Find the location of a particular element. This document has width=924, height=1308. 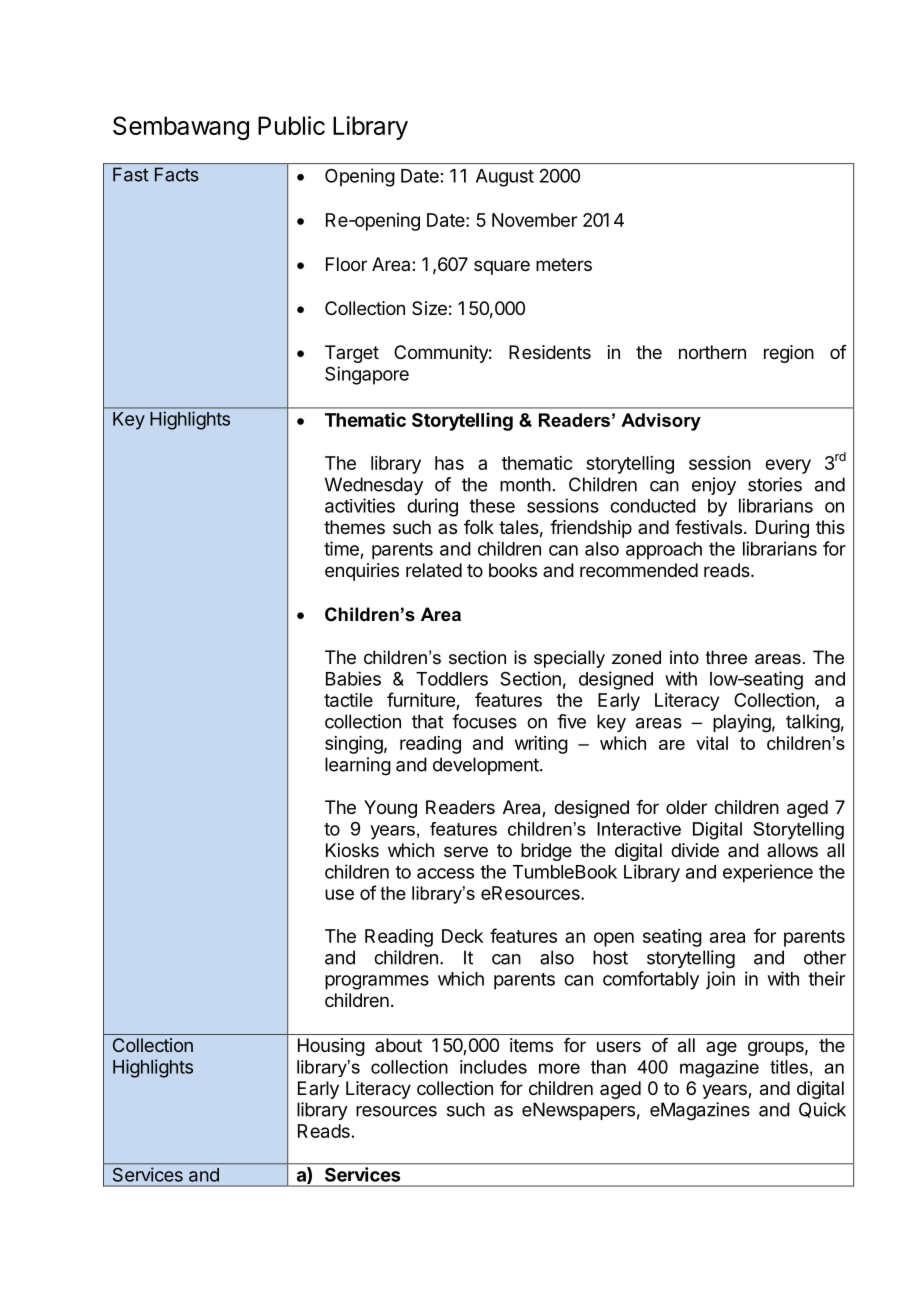

stories is located at coordinates (775, 484).
